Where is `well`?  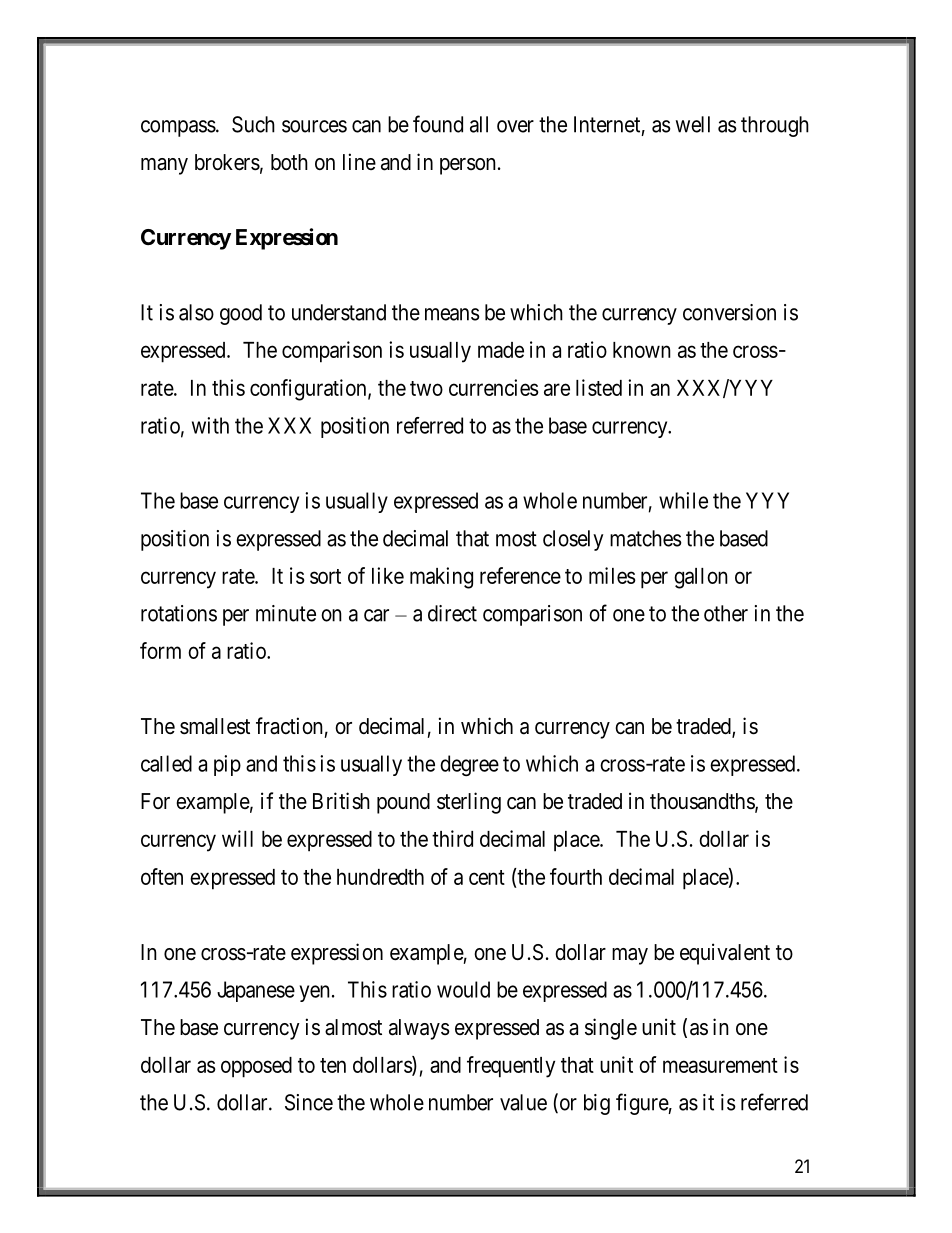
well is located at coordinates (693, 124).
